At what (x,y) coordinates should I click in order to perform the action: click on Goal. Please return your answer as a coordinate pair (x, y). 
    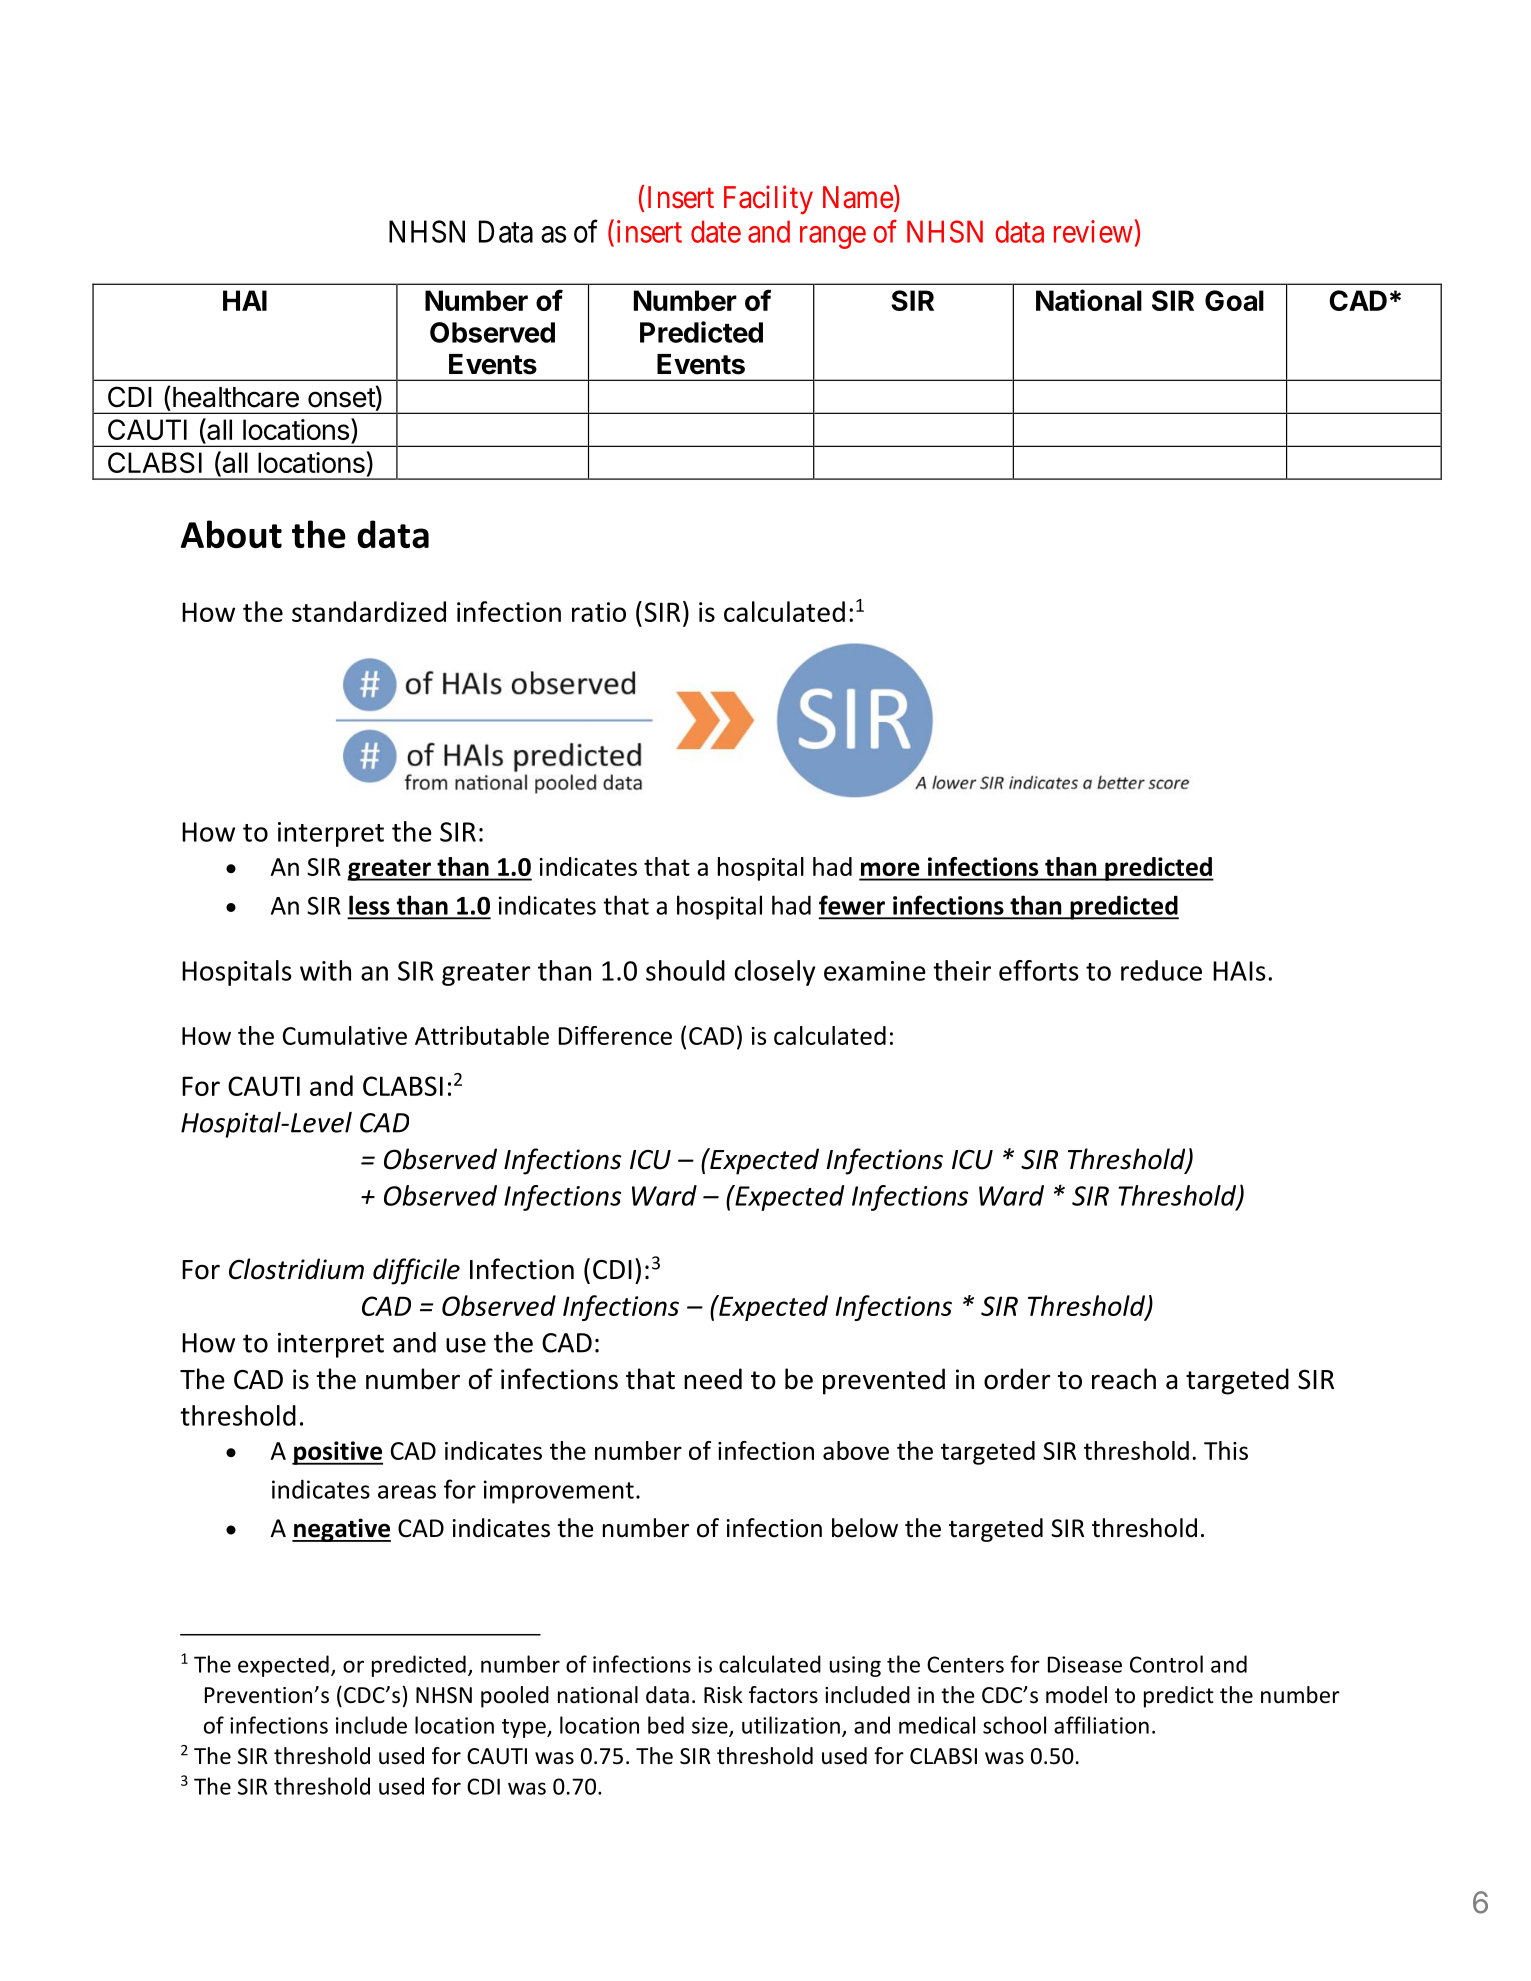
    Looking at the image, I should click on (1234, 300).
